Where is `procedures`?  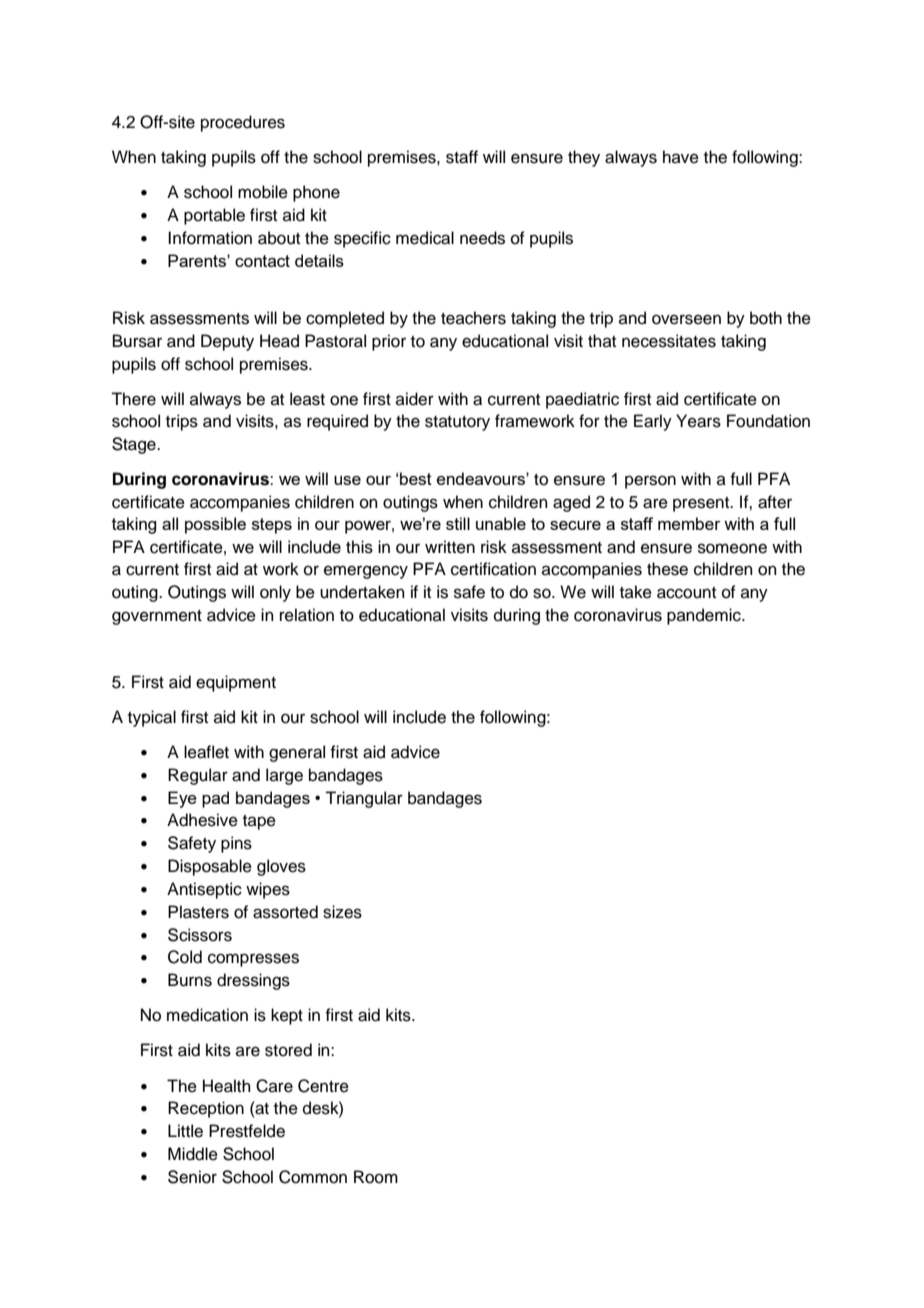
procedures is located at coordinates (243, 123).
